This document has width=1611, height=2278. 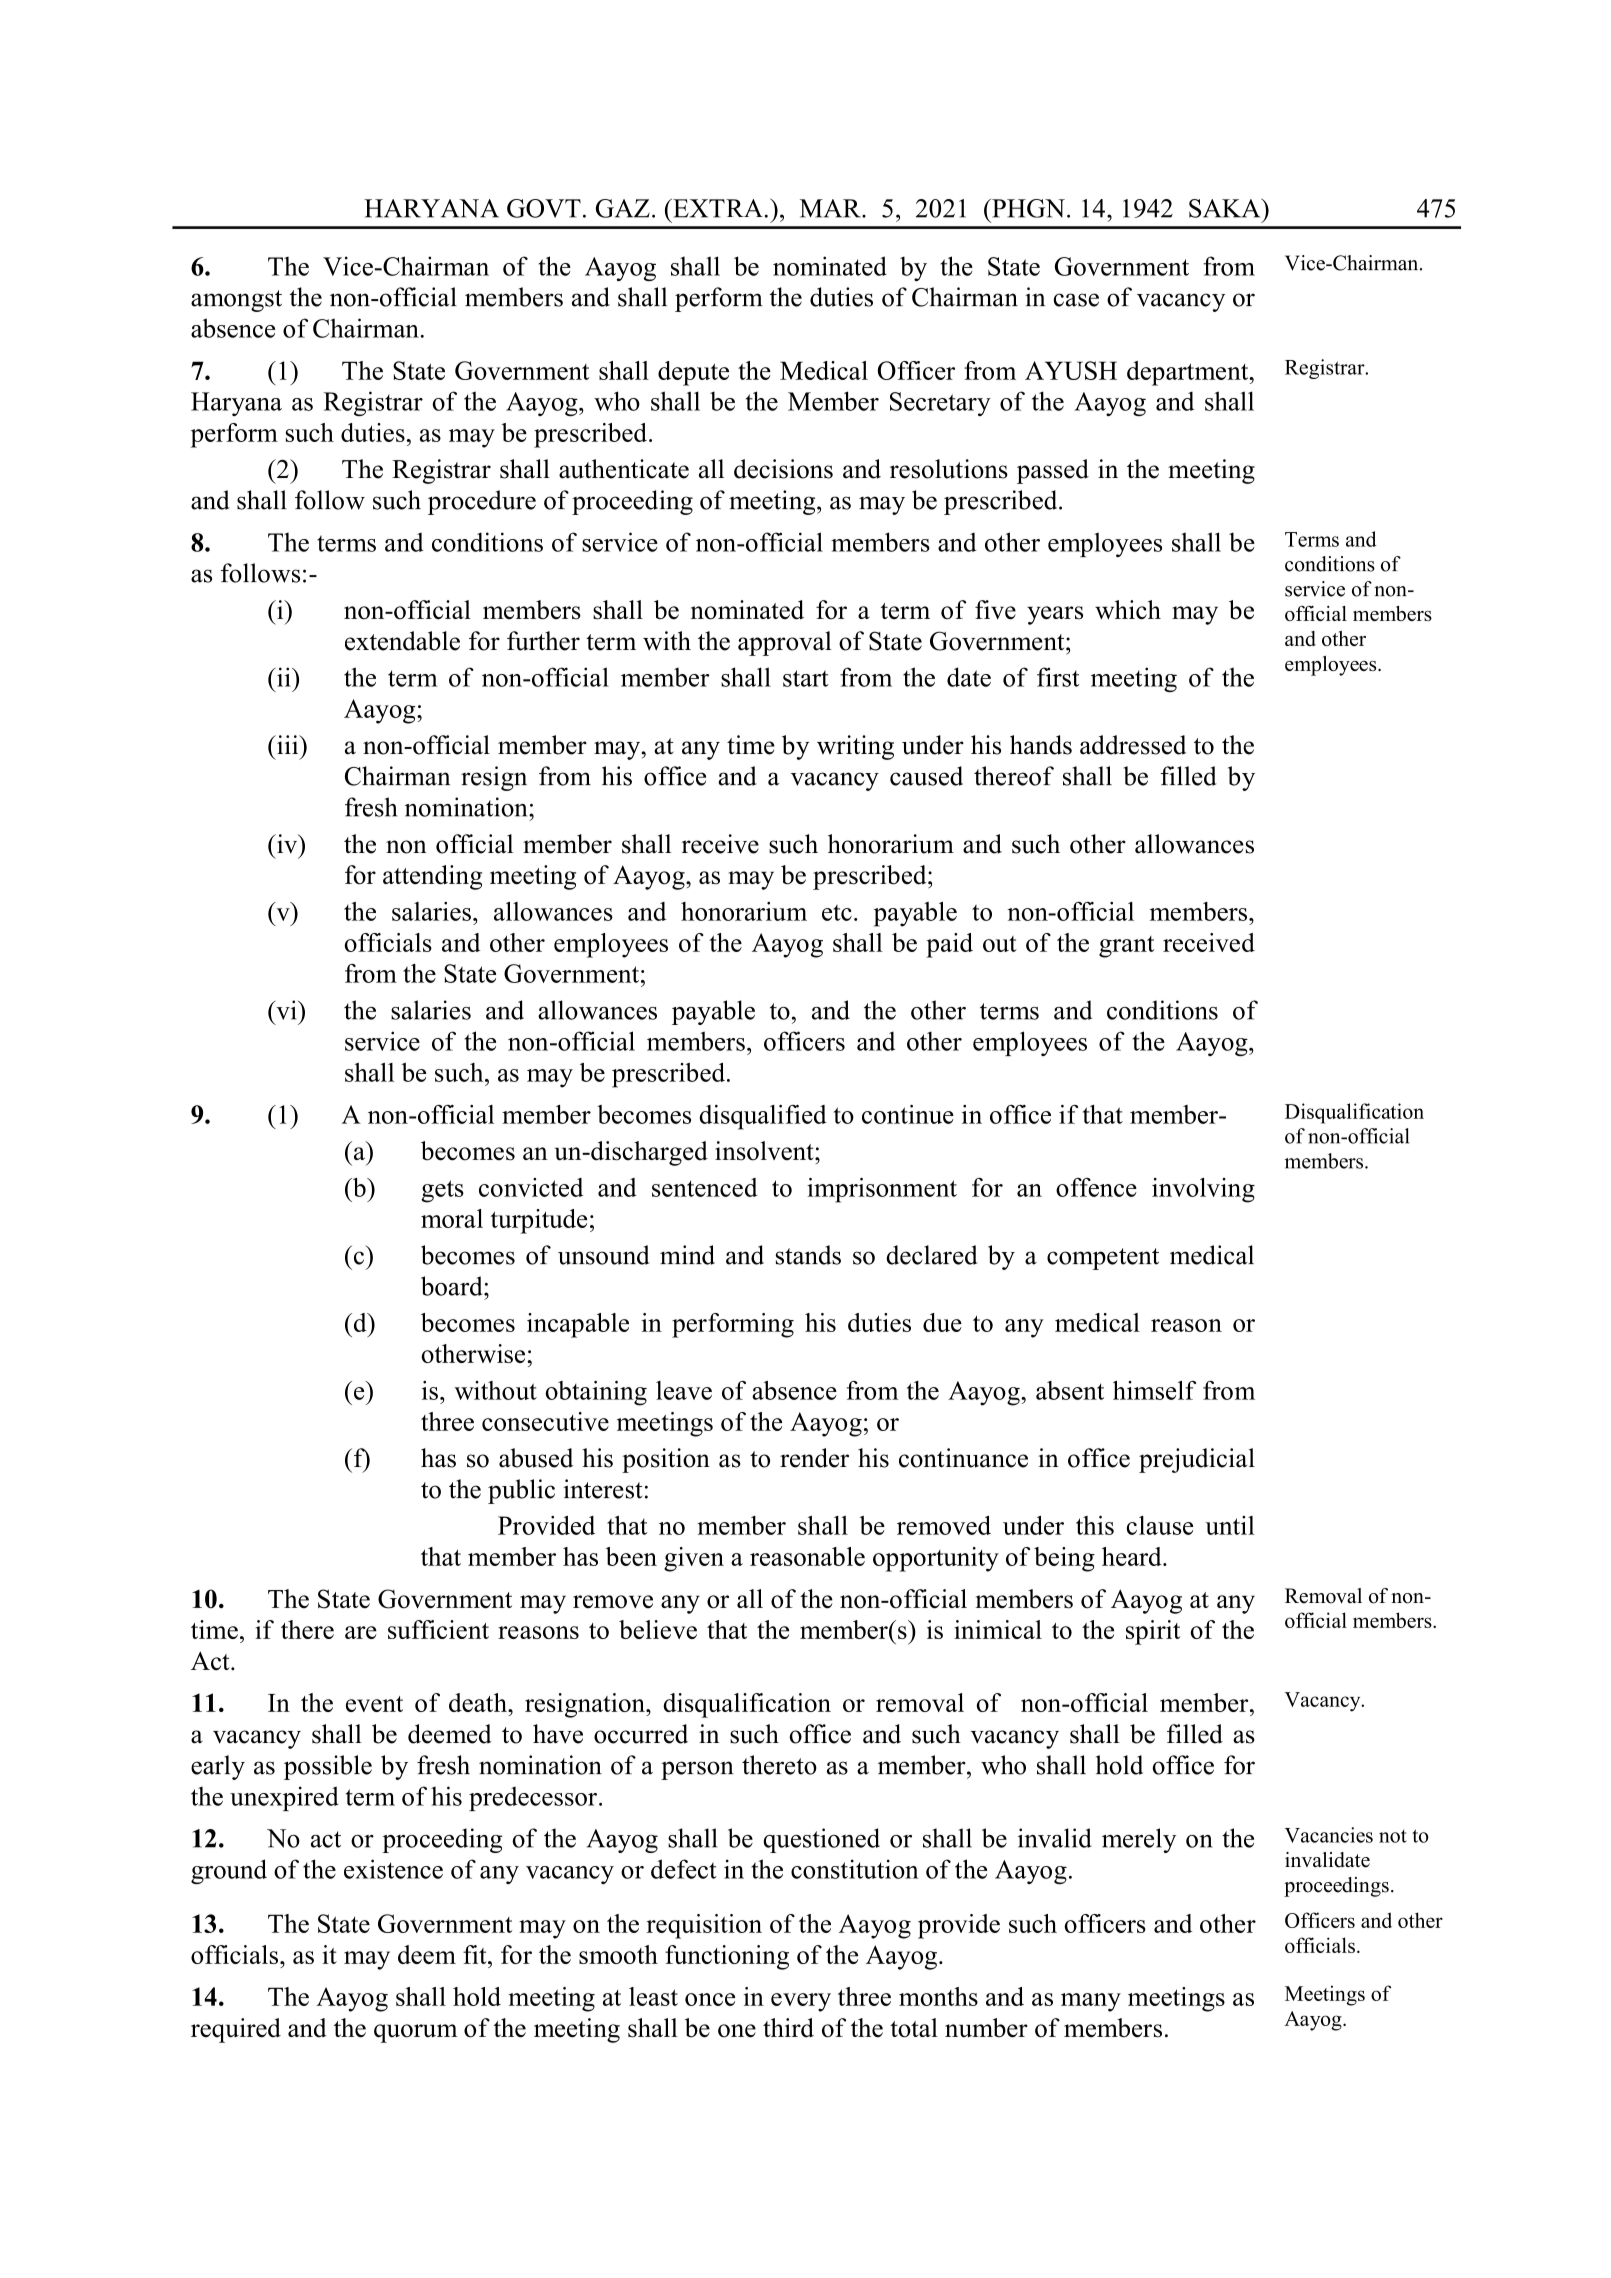 What do you see at coordinates (1203, 1190) in the document?
I see `involving` at bounding box center [1203, 1190].
